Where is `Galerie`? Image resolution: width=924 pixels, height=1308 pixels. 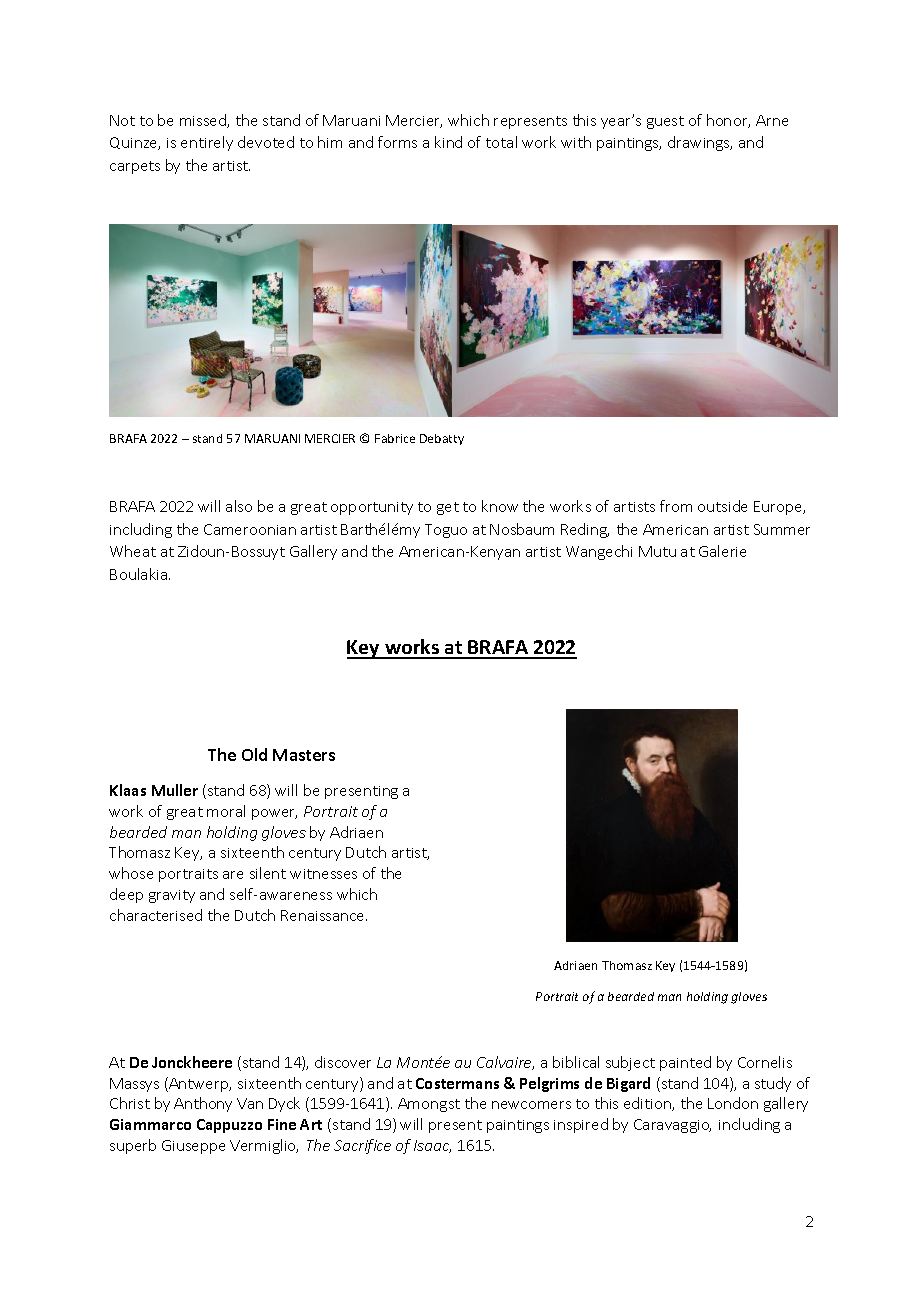 Galerie is located at coordinates (722, 551).
